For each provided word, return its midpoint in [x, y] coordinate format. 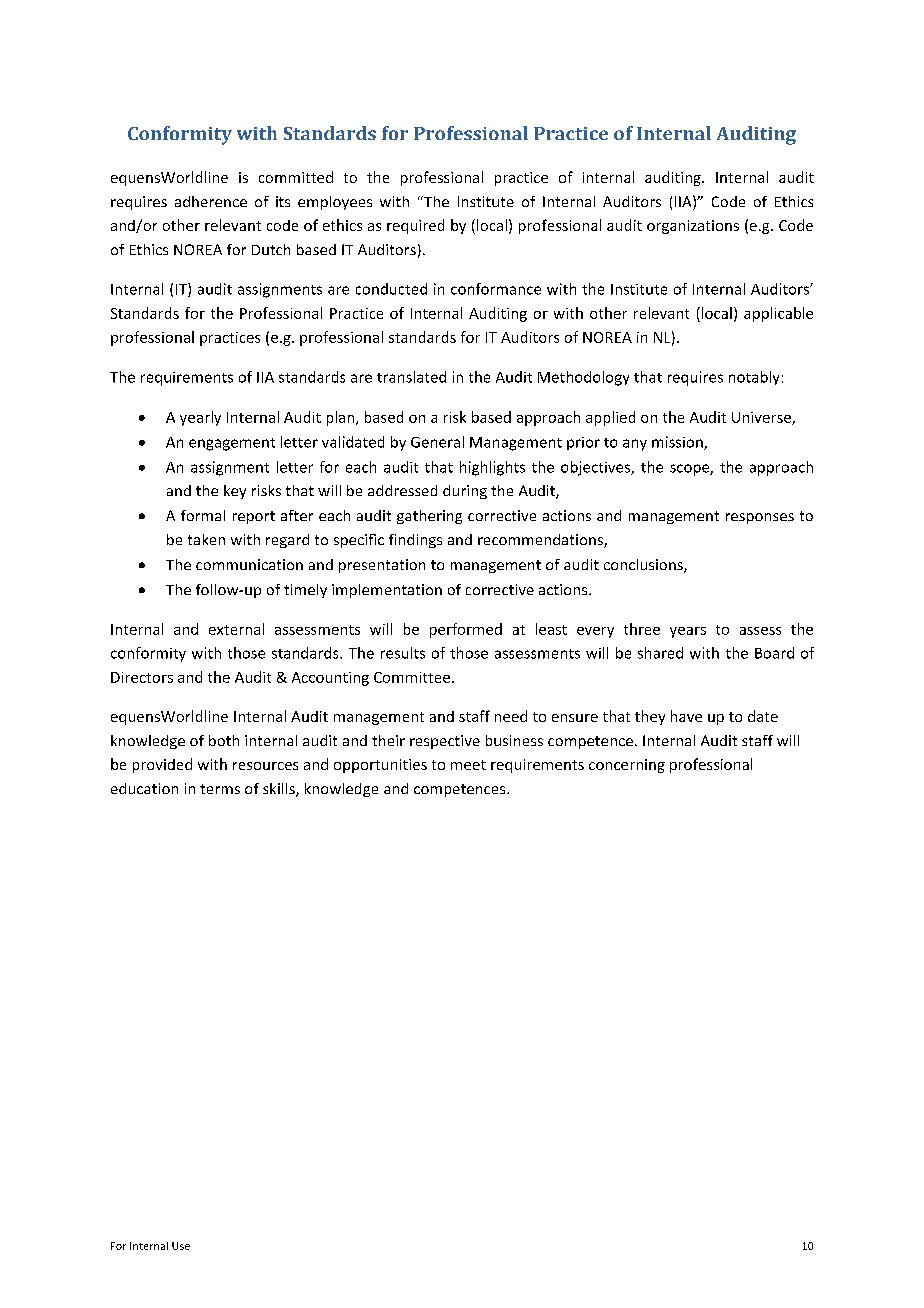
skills [280, 790]
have [686, 716]
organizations [693, 227]
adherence [211, 201]
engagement [232, 444]
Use [181, 1246]
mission [678, 443]
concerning [627, 766]
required [415, 226]
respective [445, 742]
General [437, 442]
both [224, 740]
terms [220, 789]
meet [468, 765]
